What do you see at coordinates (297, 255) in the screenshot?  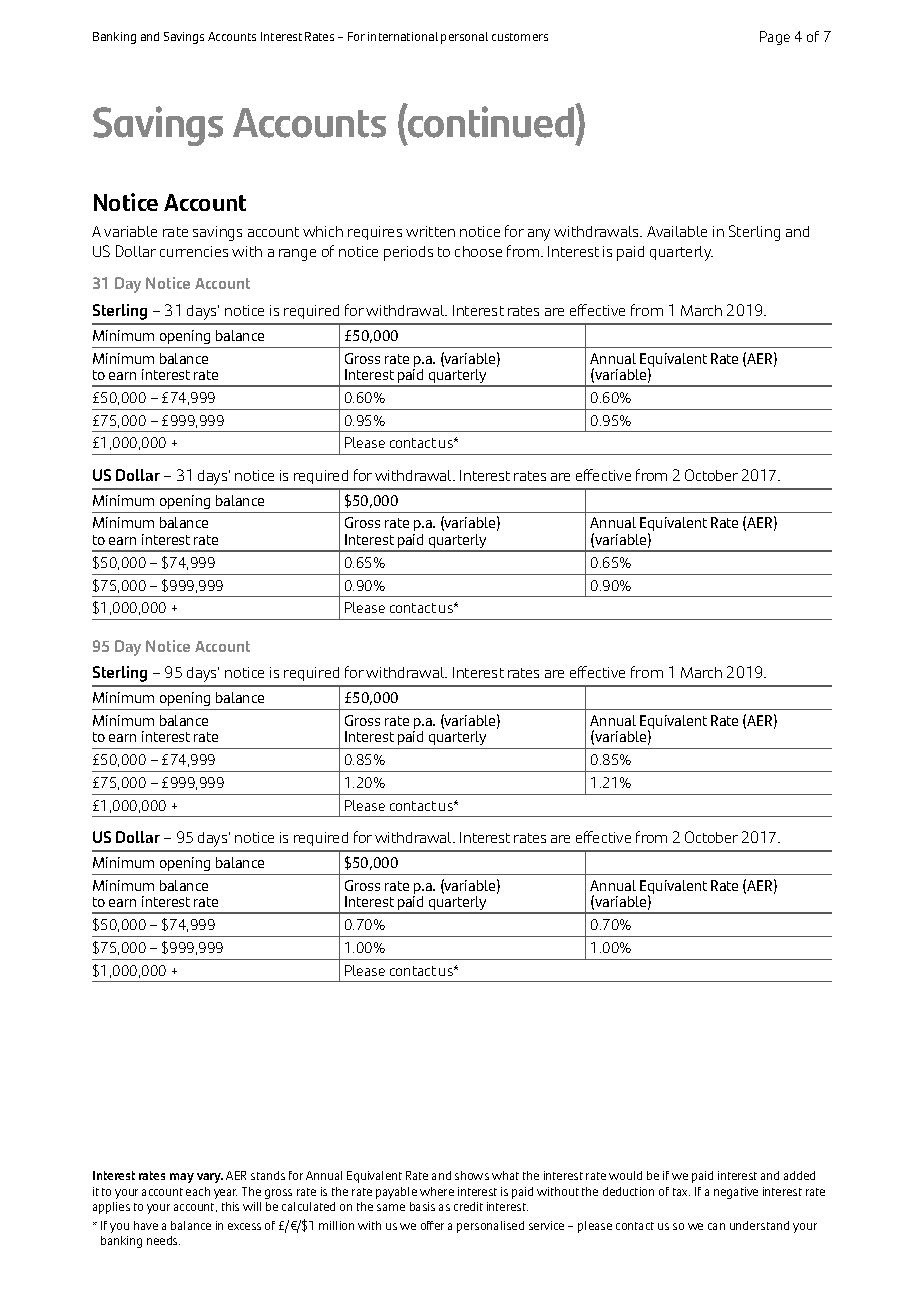 I see `range` at bounding box center [297, 255].
